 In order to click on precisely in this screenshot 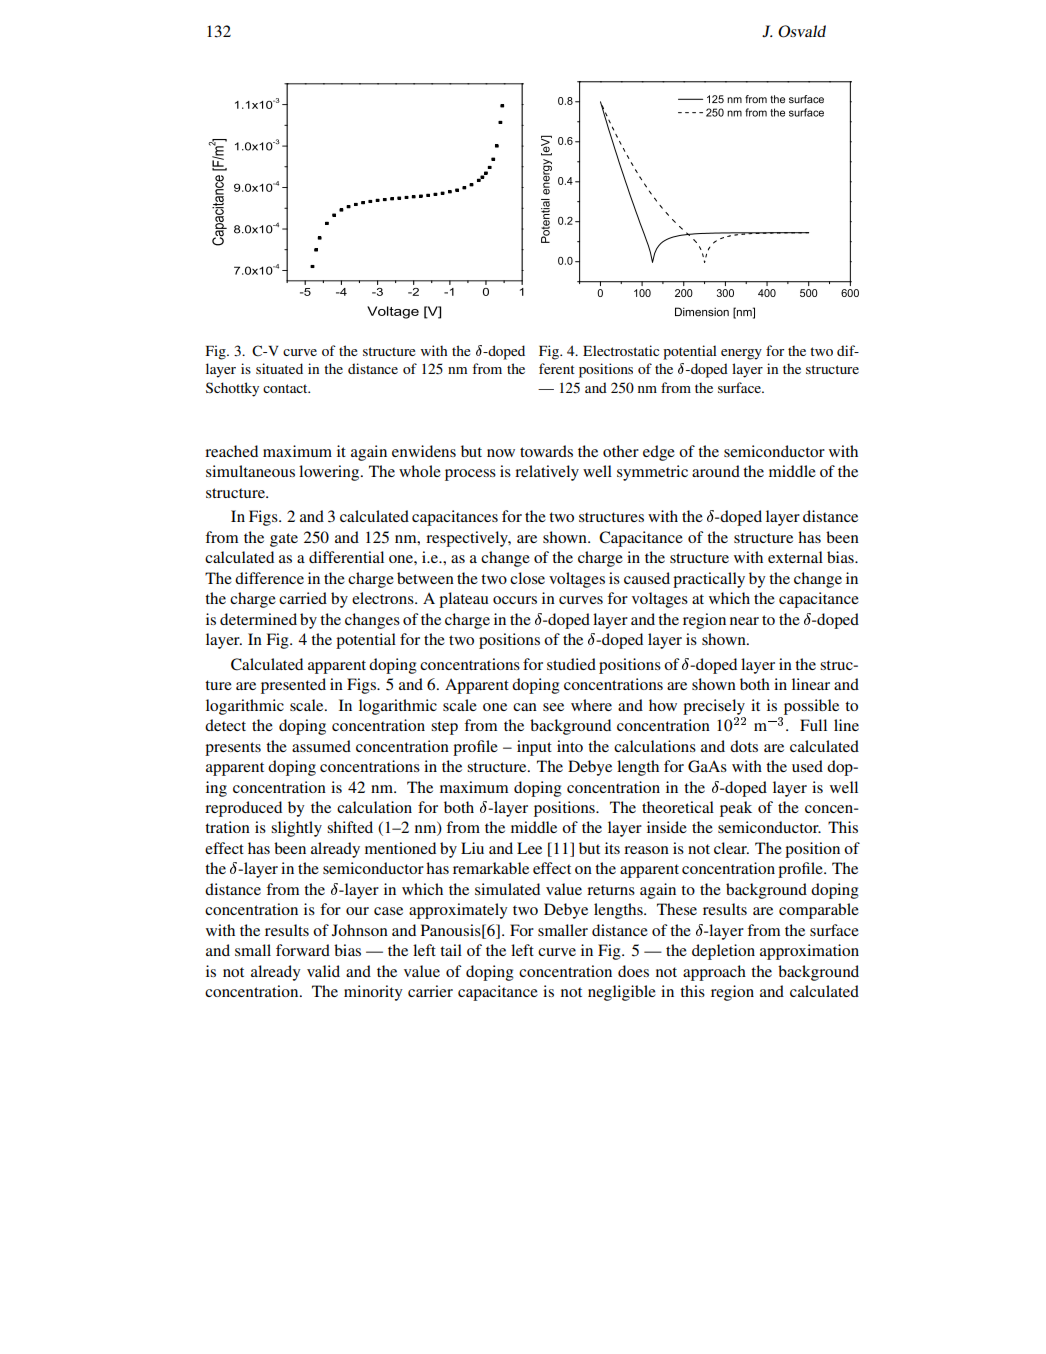, I will do `click(714, 707)`.
